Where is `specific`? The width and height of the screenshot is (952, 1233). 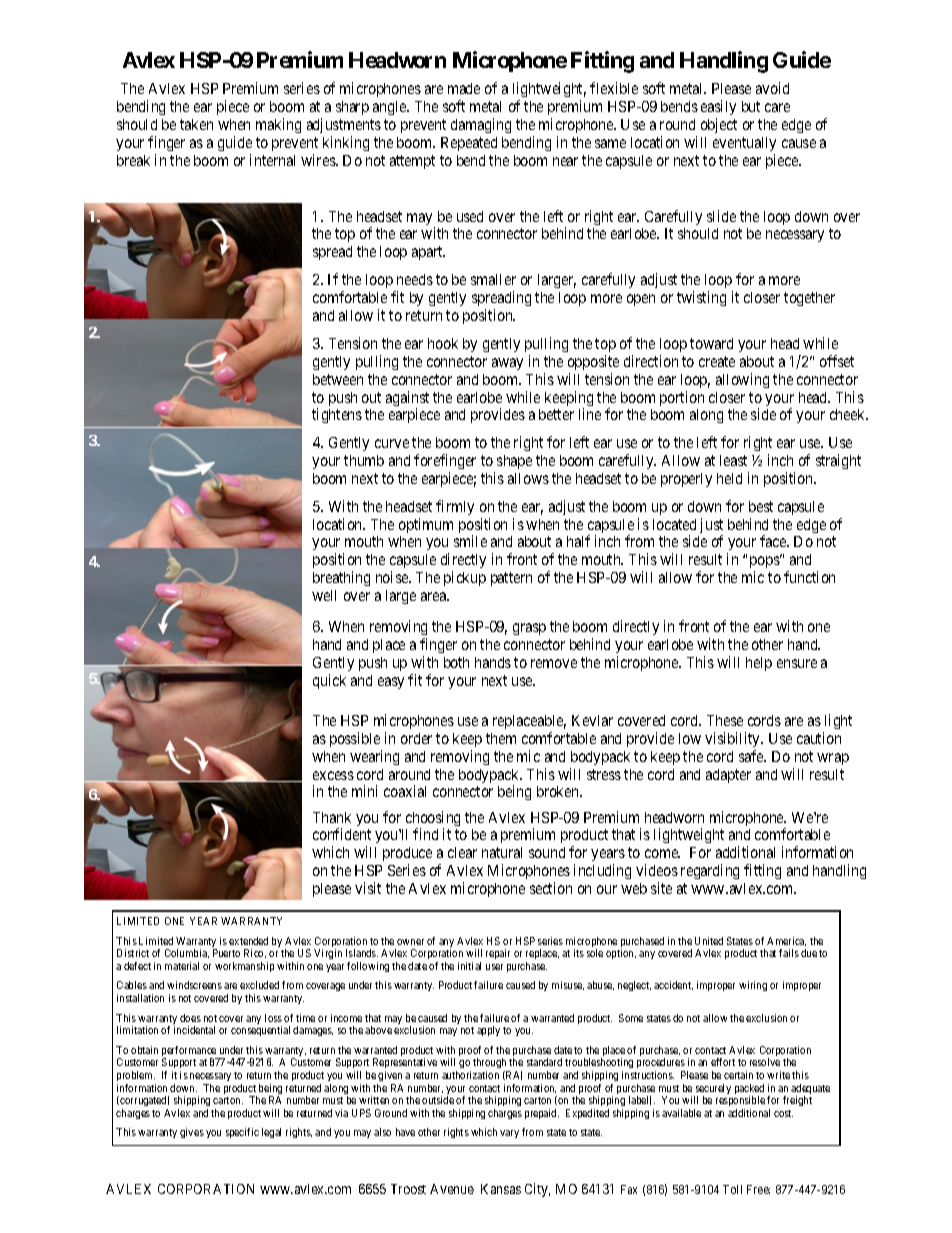 specific is located at coordinates (242, 1133).
